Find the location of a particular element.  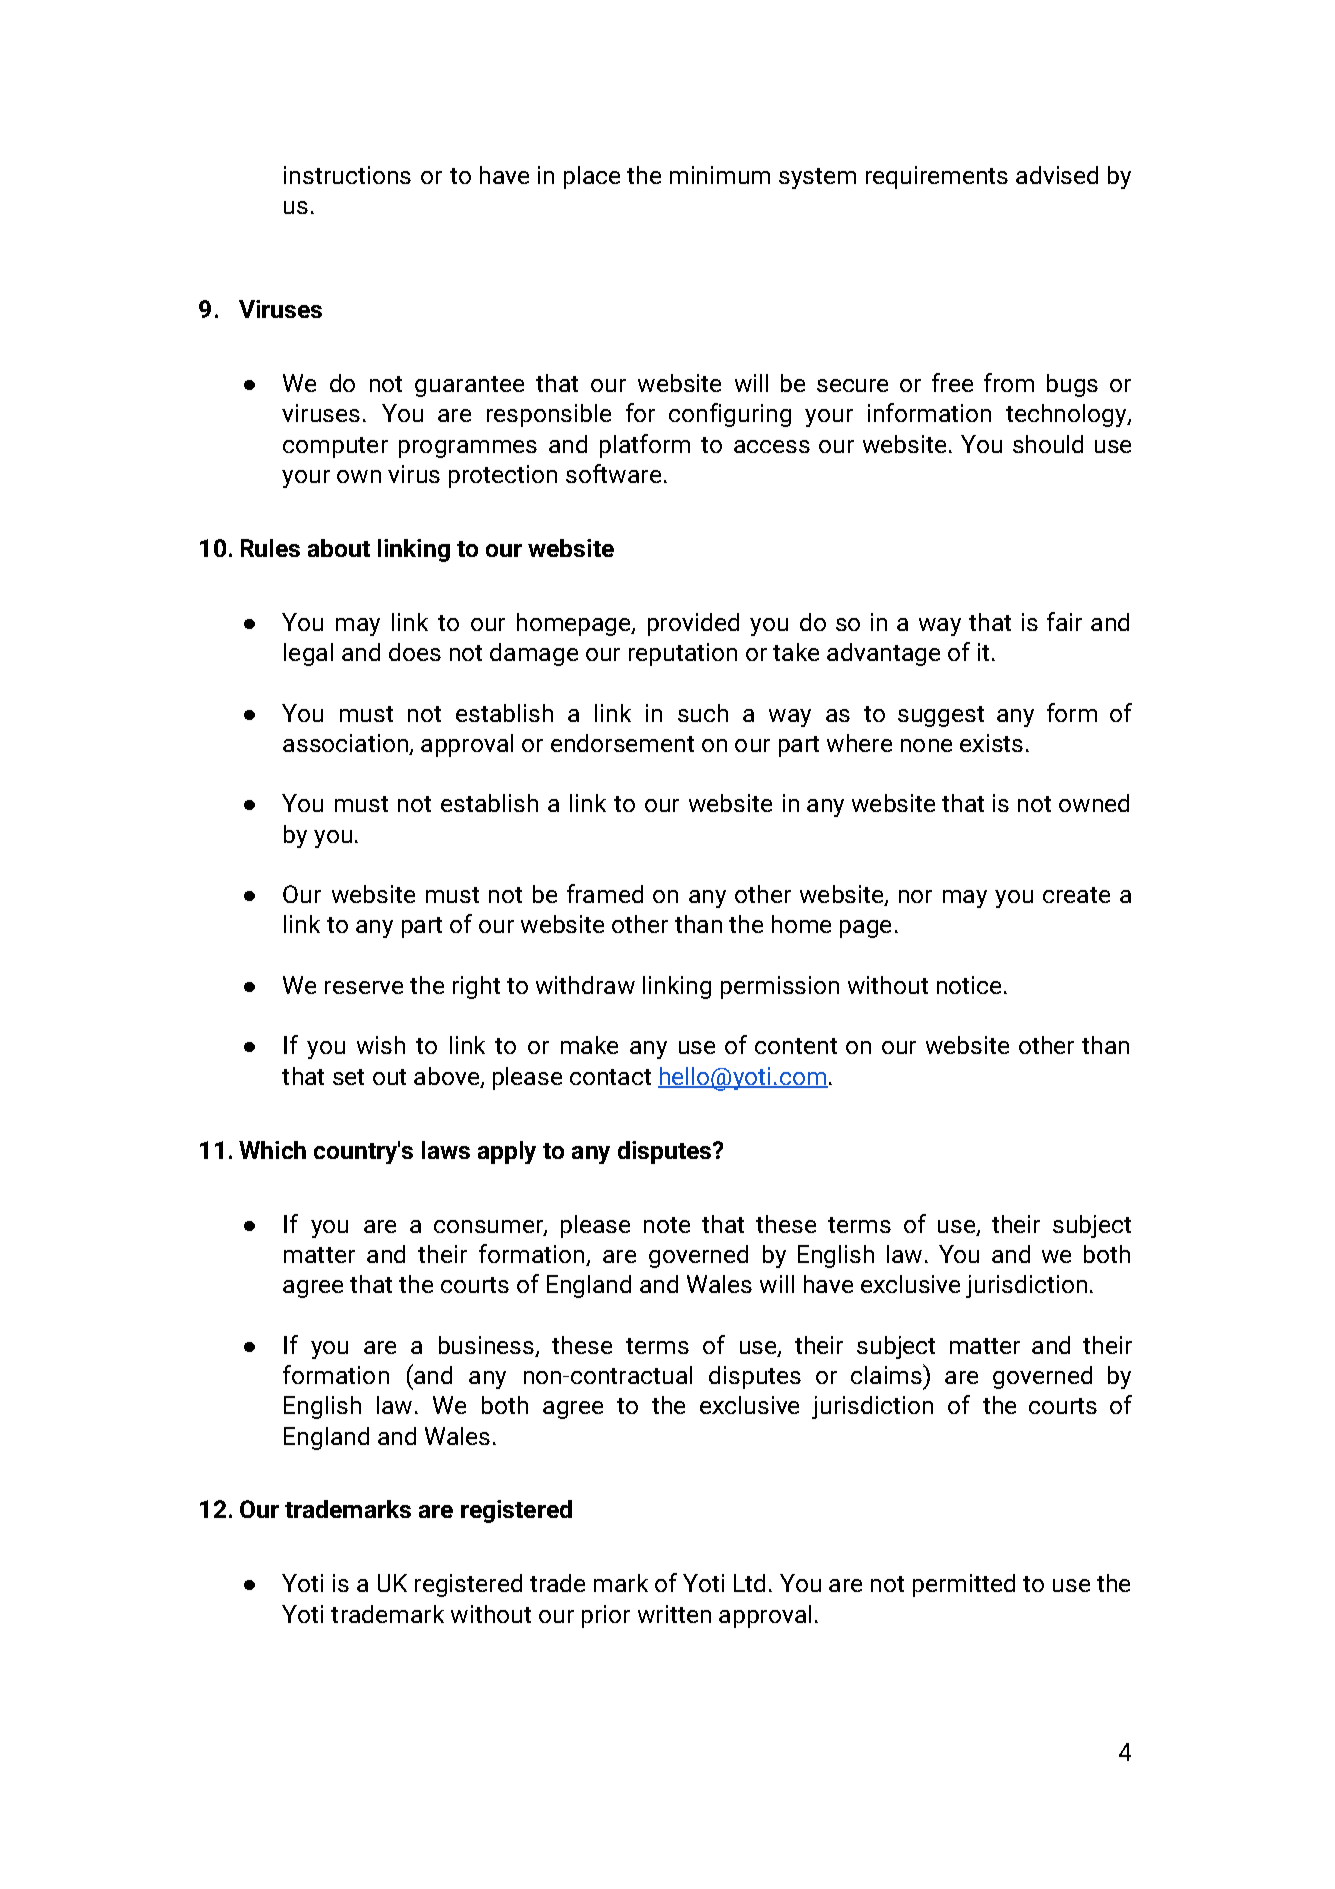

prior is located at coordinates (606, 1616).
